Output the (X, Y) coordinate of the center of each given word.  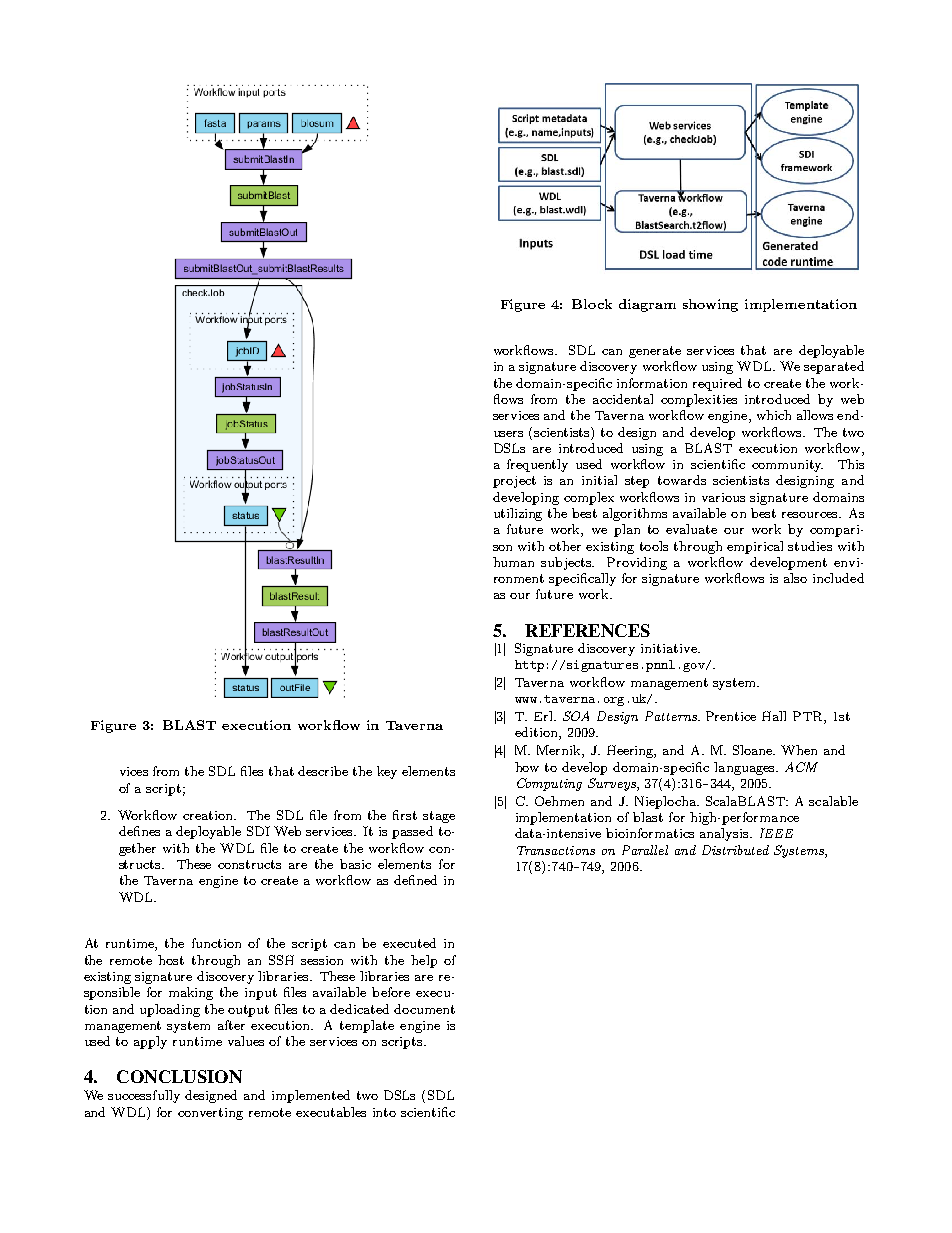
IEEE (776, 833)
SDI (258, 831)
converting (210, 1114)
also (795, 578)
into (384, 1112)
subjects (567, 563)
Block (592, 304)
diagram (647, 305)
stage (439, 817)
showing (710, 305)
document (424, 1009)
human (513, 562)
